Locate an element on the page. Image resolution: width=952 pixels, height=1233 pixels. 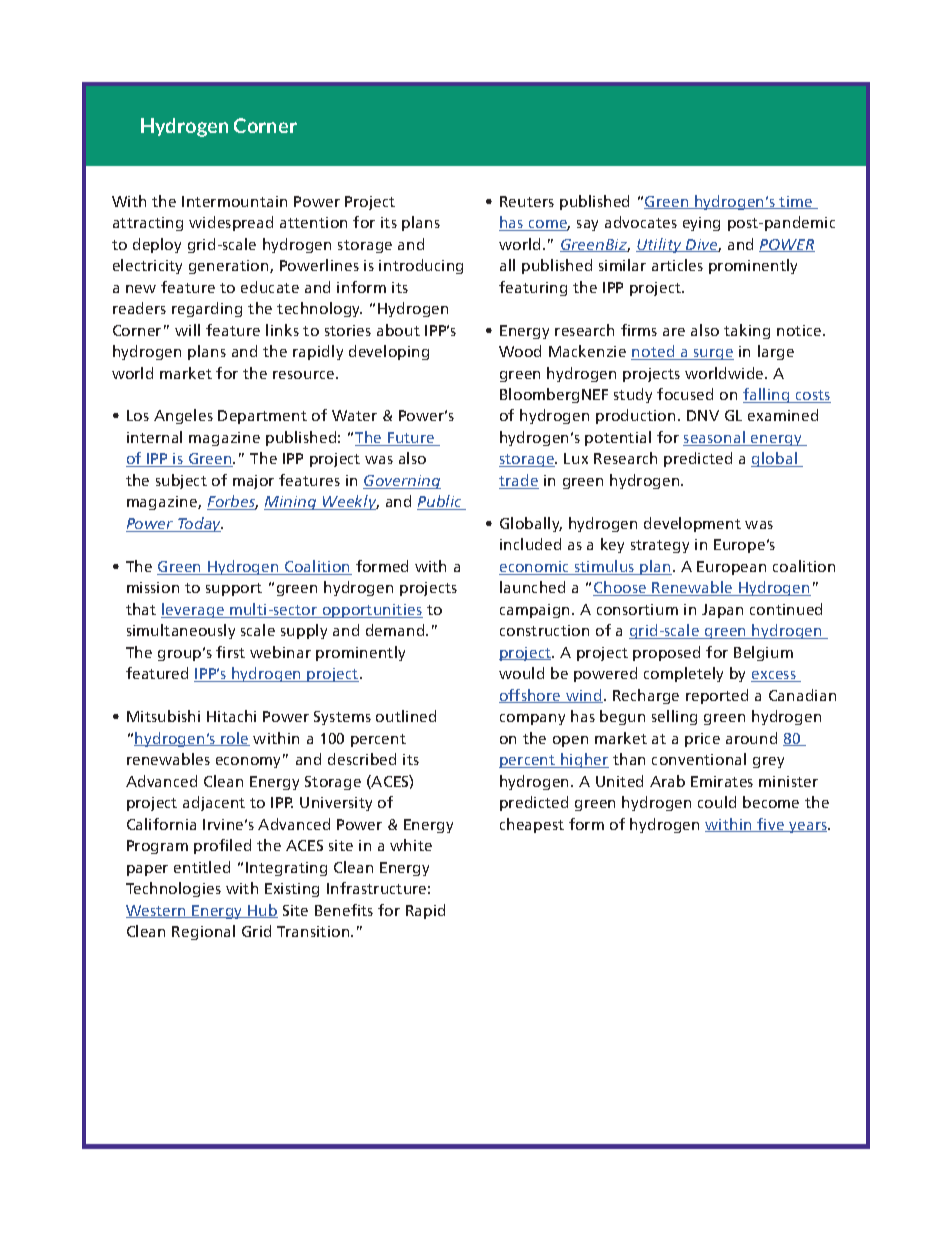
Hub is located at coordinates (262, 911).
